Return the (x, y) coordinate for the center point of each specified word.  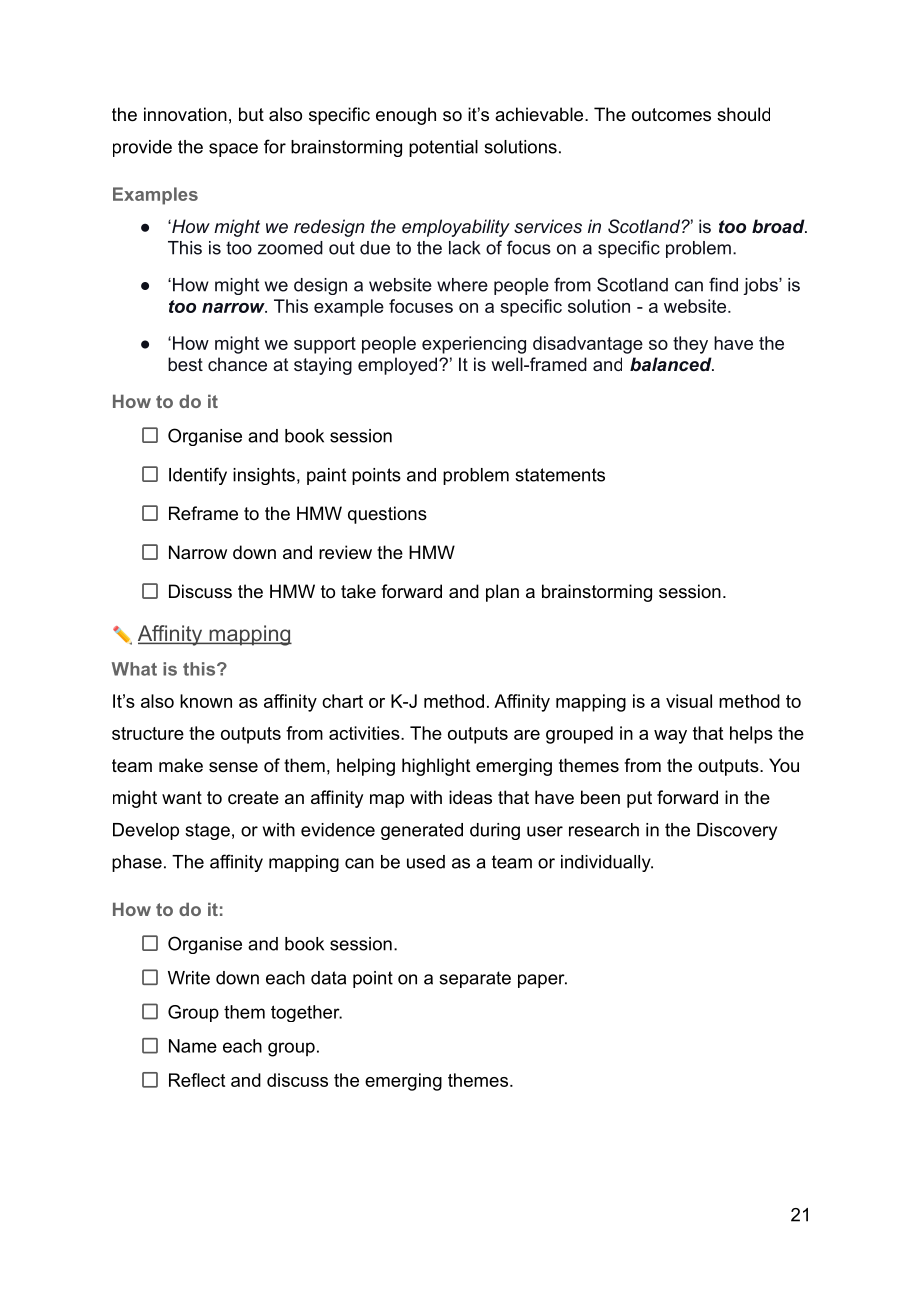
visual (689, 701)
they (690, 345)
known (206, 701)
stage (207, 831)
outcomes (671, 115)
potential (443, 148)
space (233, 150)
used (426, 862)
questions (387, 515)
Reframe (203, 513)
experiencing (474, 345)
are (527, 735)
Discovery (737, 831)
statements (560, 475)
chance (237, 364)
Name (193, 1046)
